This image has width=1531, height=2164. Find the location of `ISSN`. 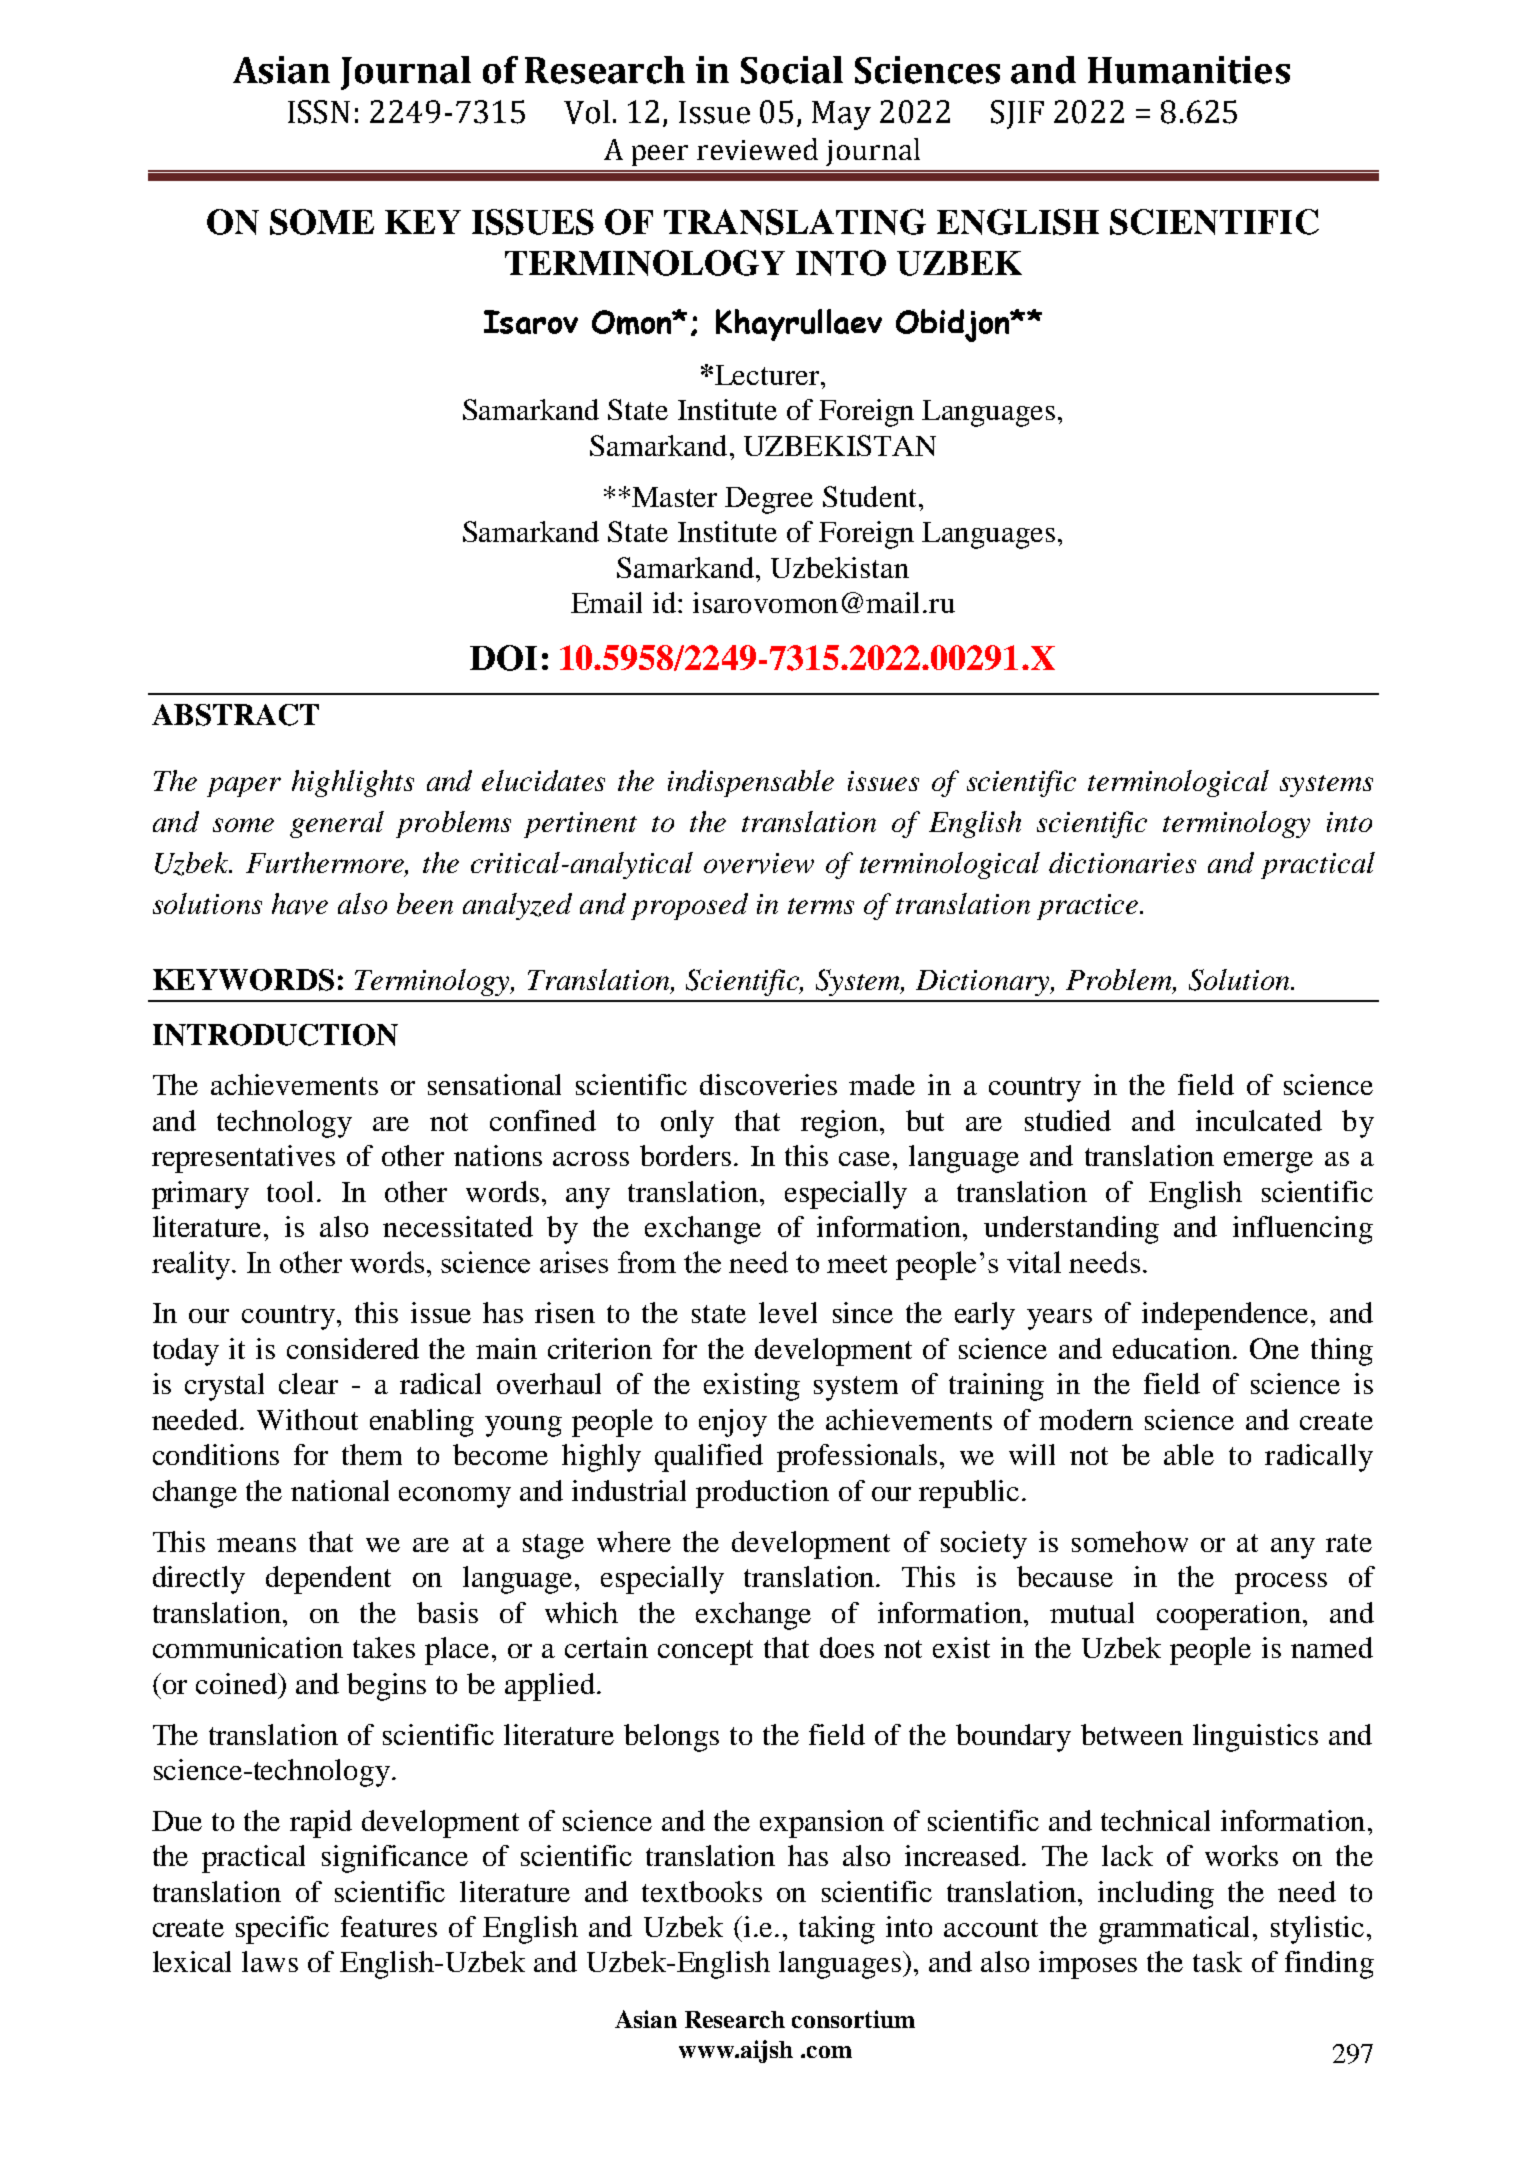

ISSN is located at coordinates (319, 112).
